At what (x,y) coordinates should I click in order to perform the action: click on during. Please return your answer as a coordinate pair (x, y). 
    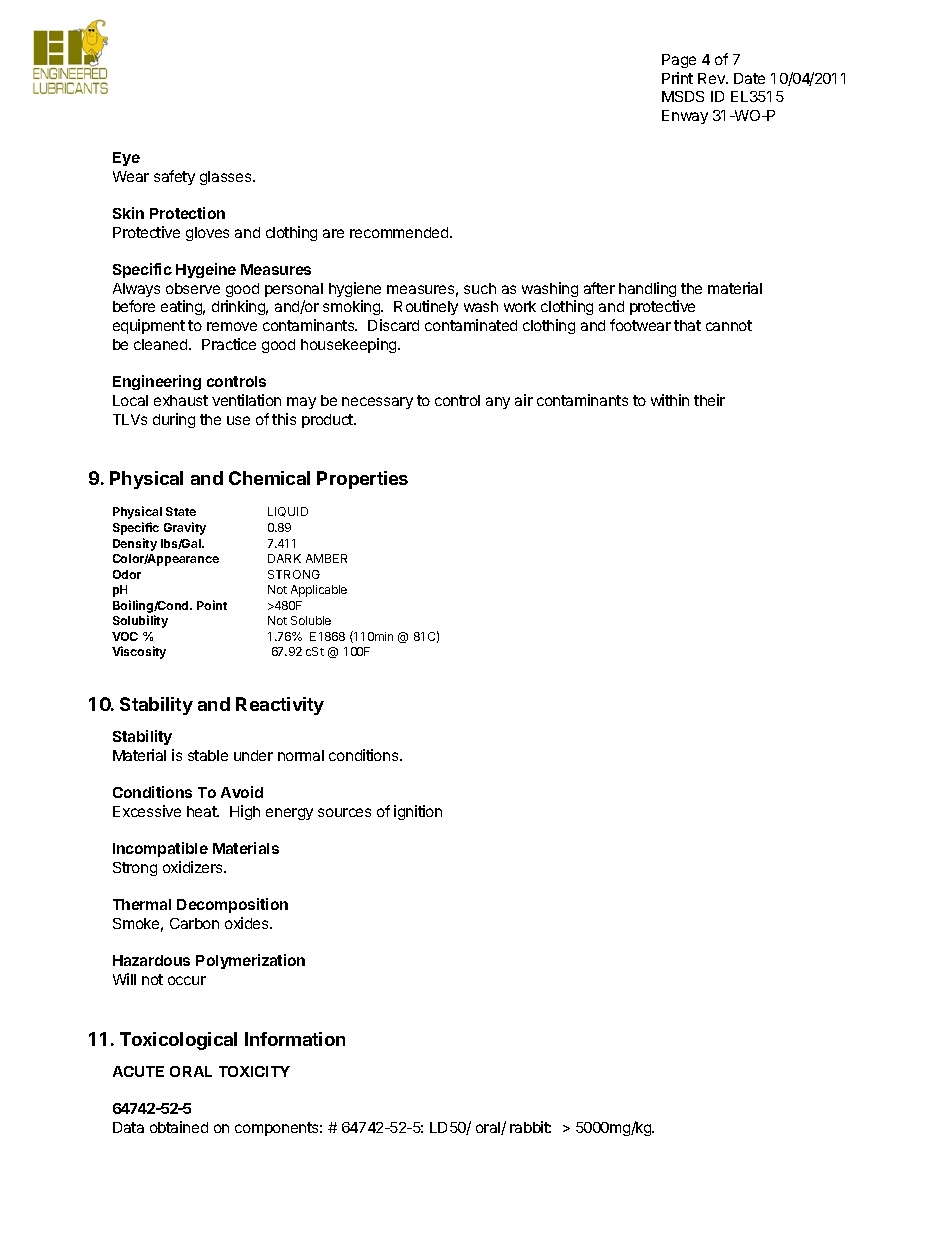
    Looking at the image, I should click on (174, 420).
